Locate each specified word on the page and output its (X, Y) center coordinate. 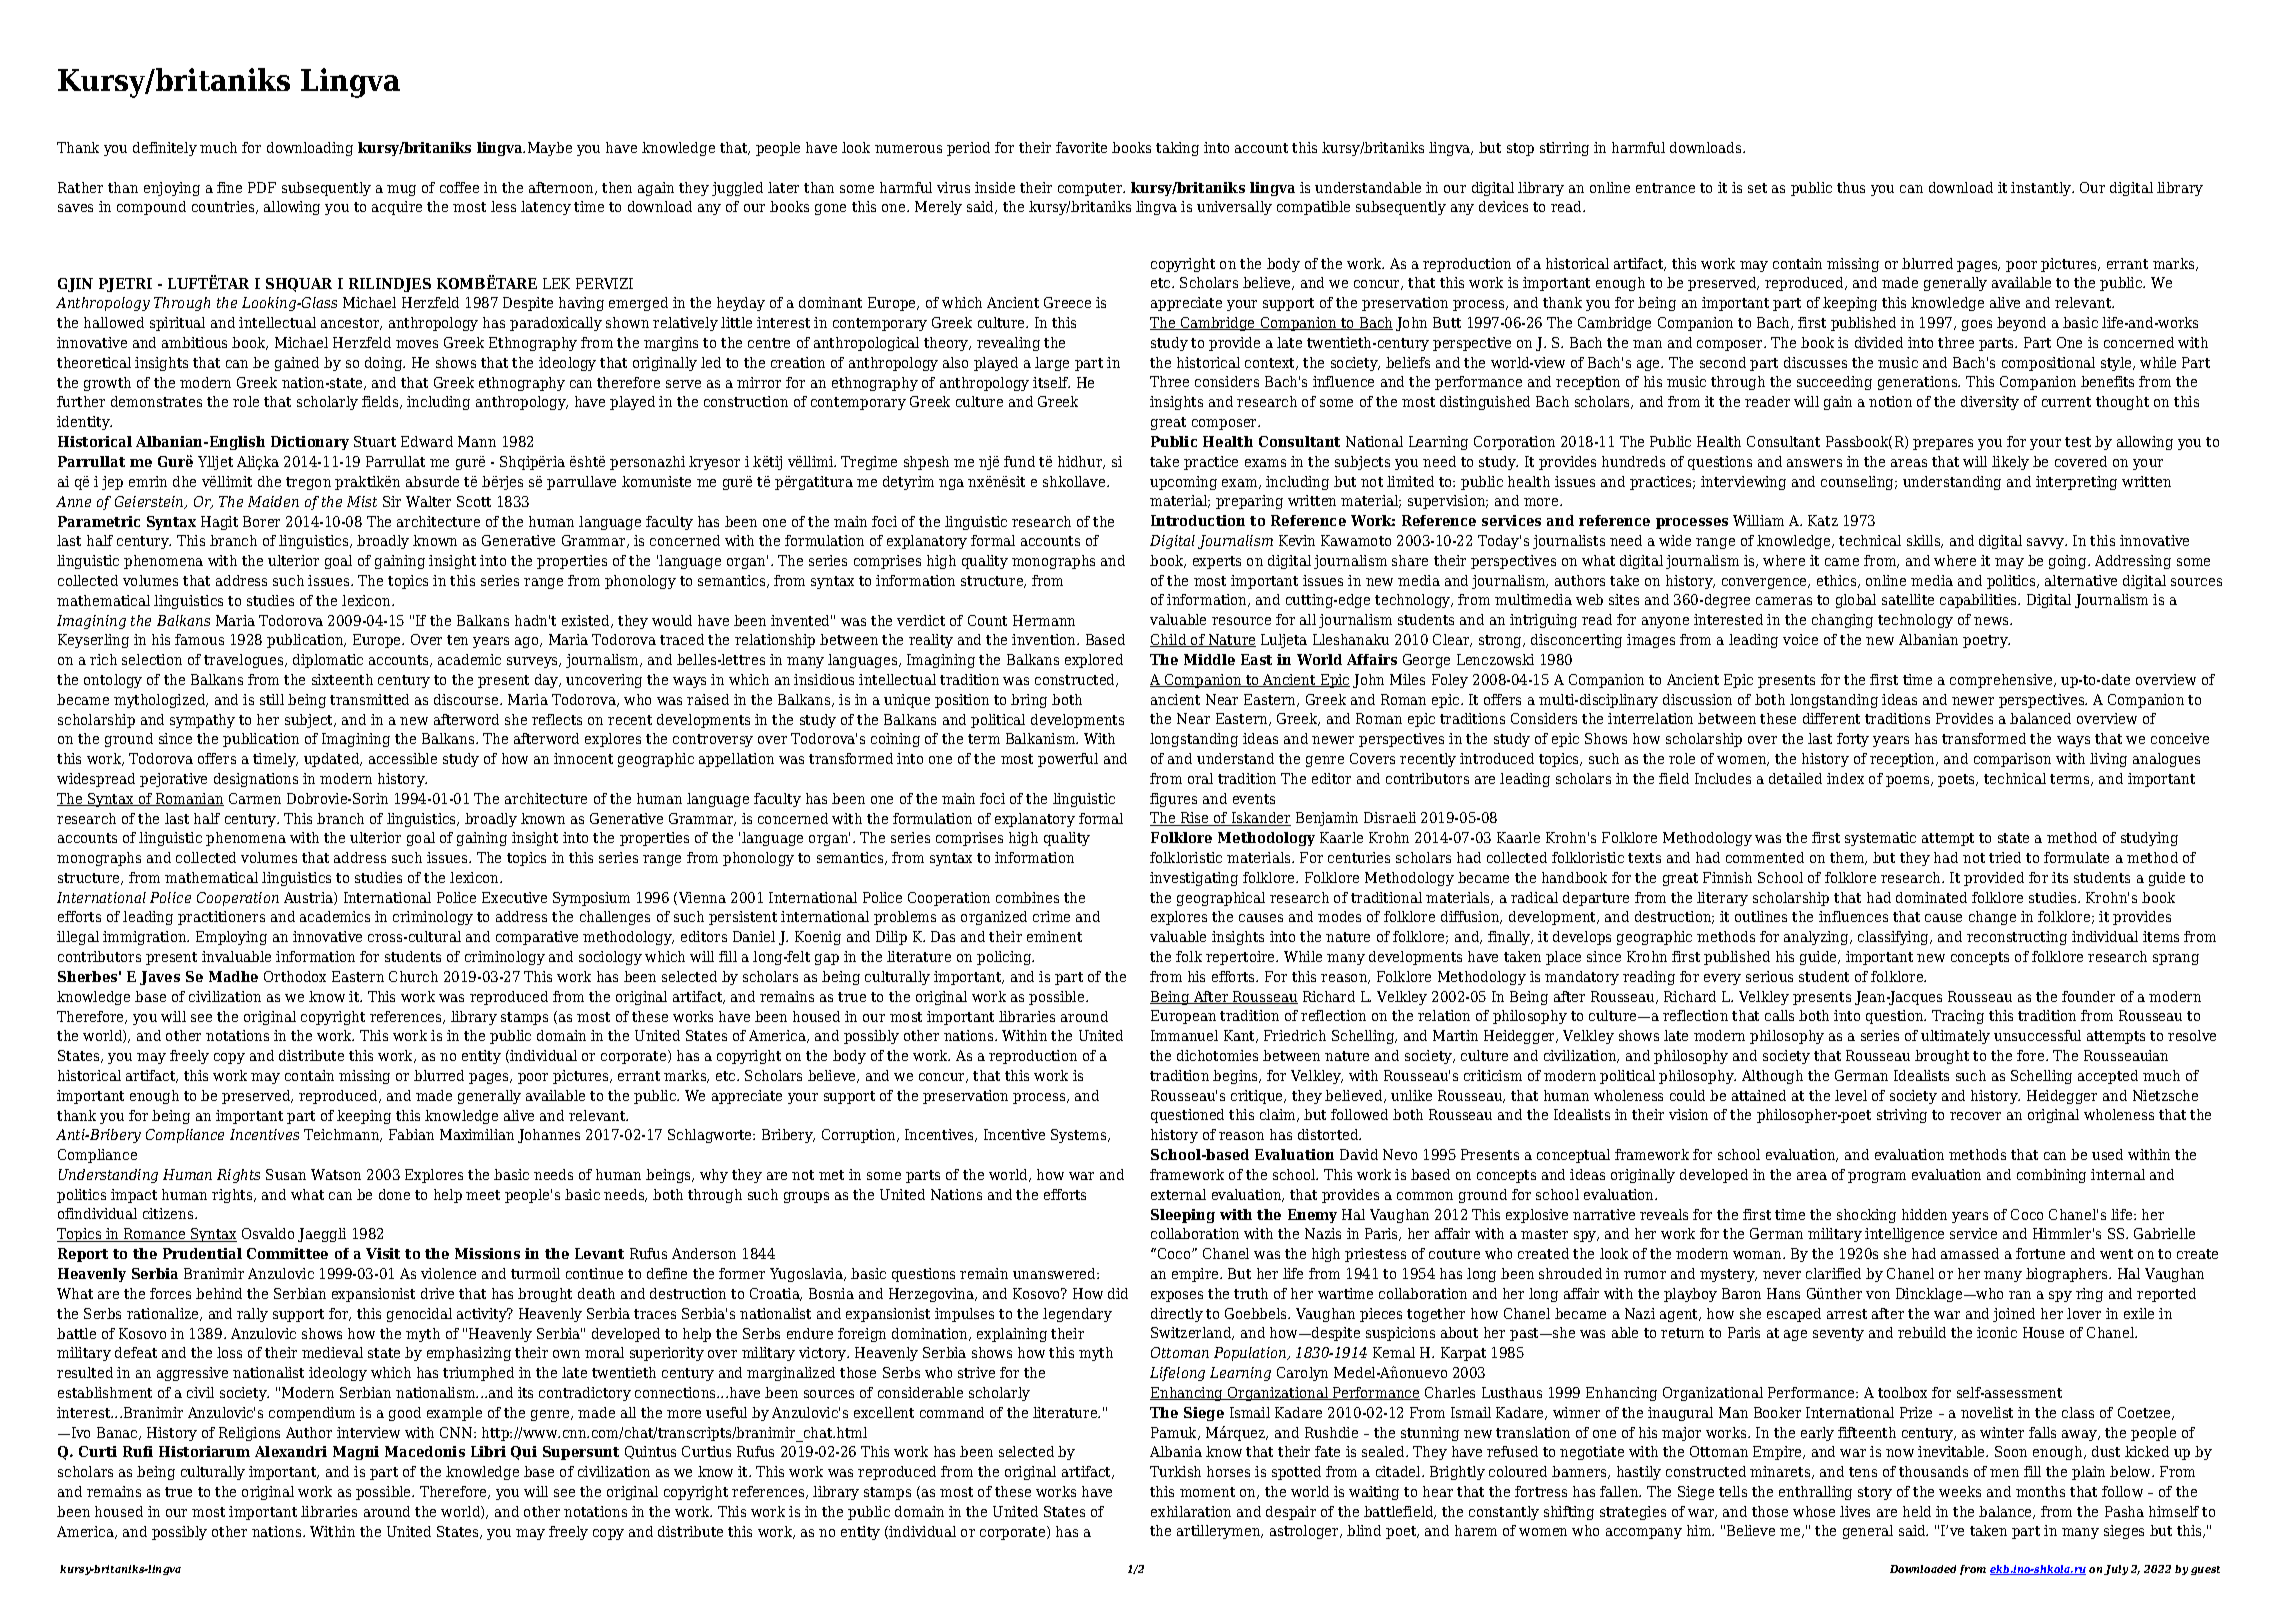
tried (2005, 857)
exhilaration (1191, 1511)
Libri (488, 1451)
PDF (262, 187)
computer (1091, 189)
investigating (1194, 879)
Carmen (255, 798)
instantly (2042, 189)
